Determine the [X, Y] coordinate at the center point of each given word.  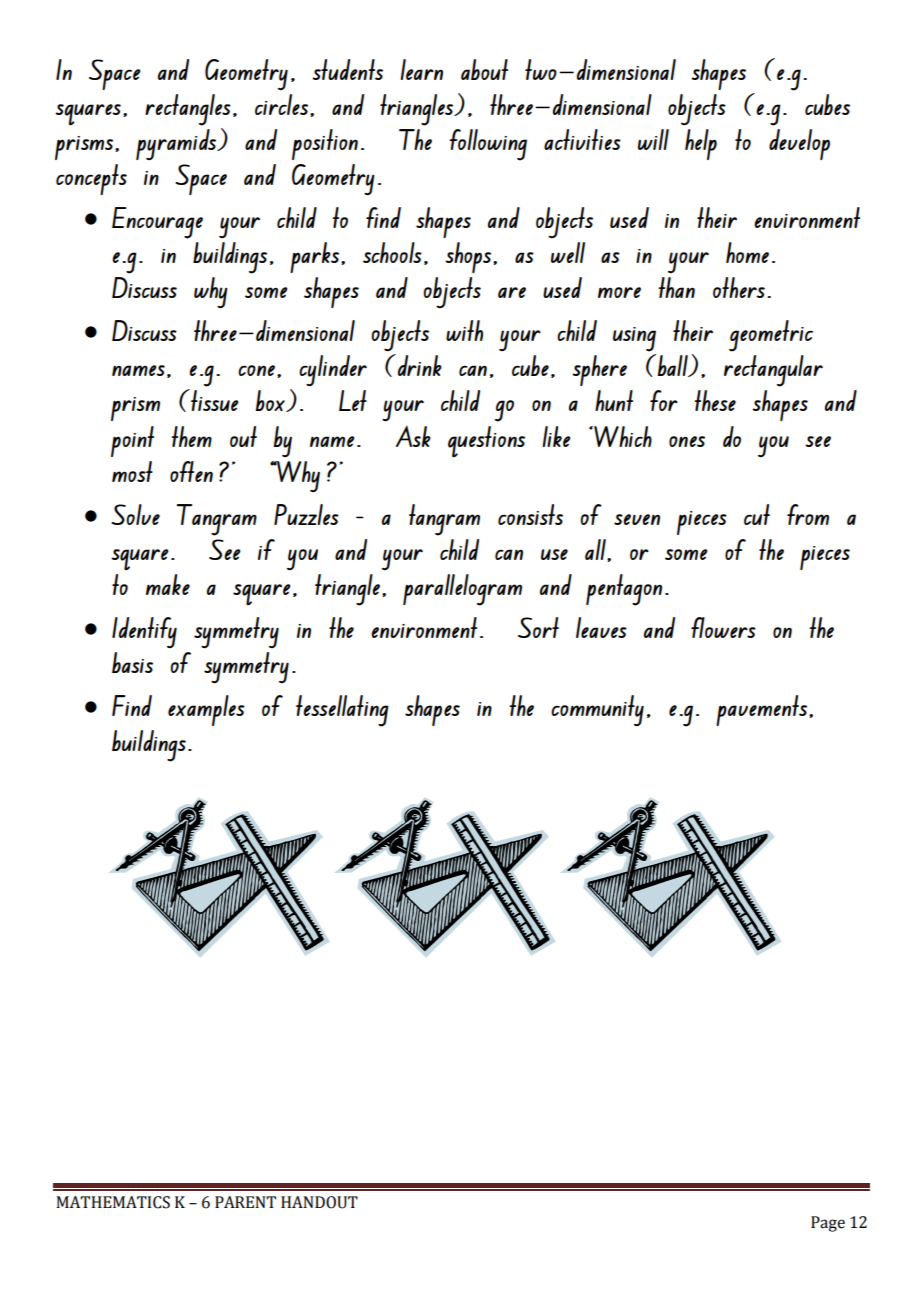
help [701, 144]
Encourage [157, 223]
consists [530, 514]
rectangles [188, 110]
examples [206, 710]
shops [469, 257]
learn [421, 69]
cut [757, 514]
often [191, 471]
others [739, 287]
